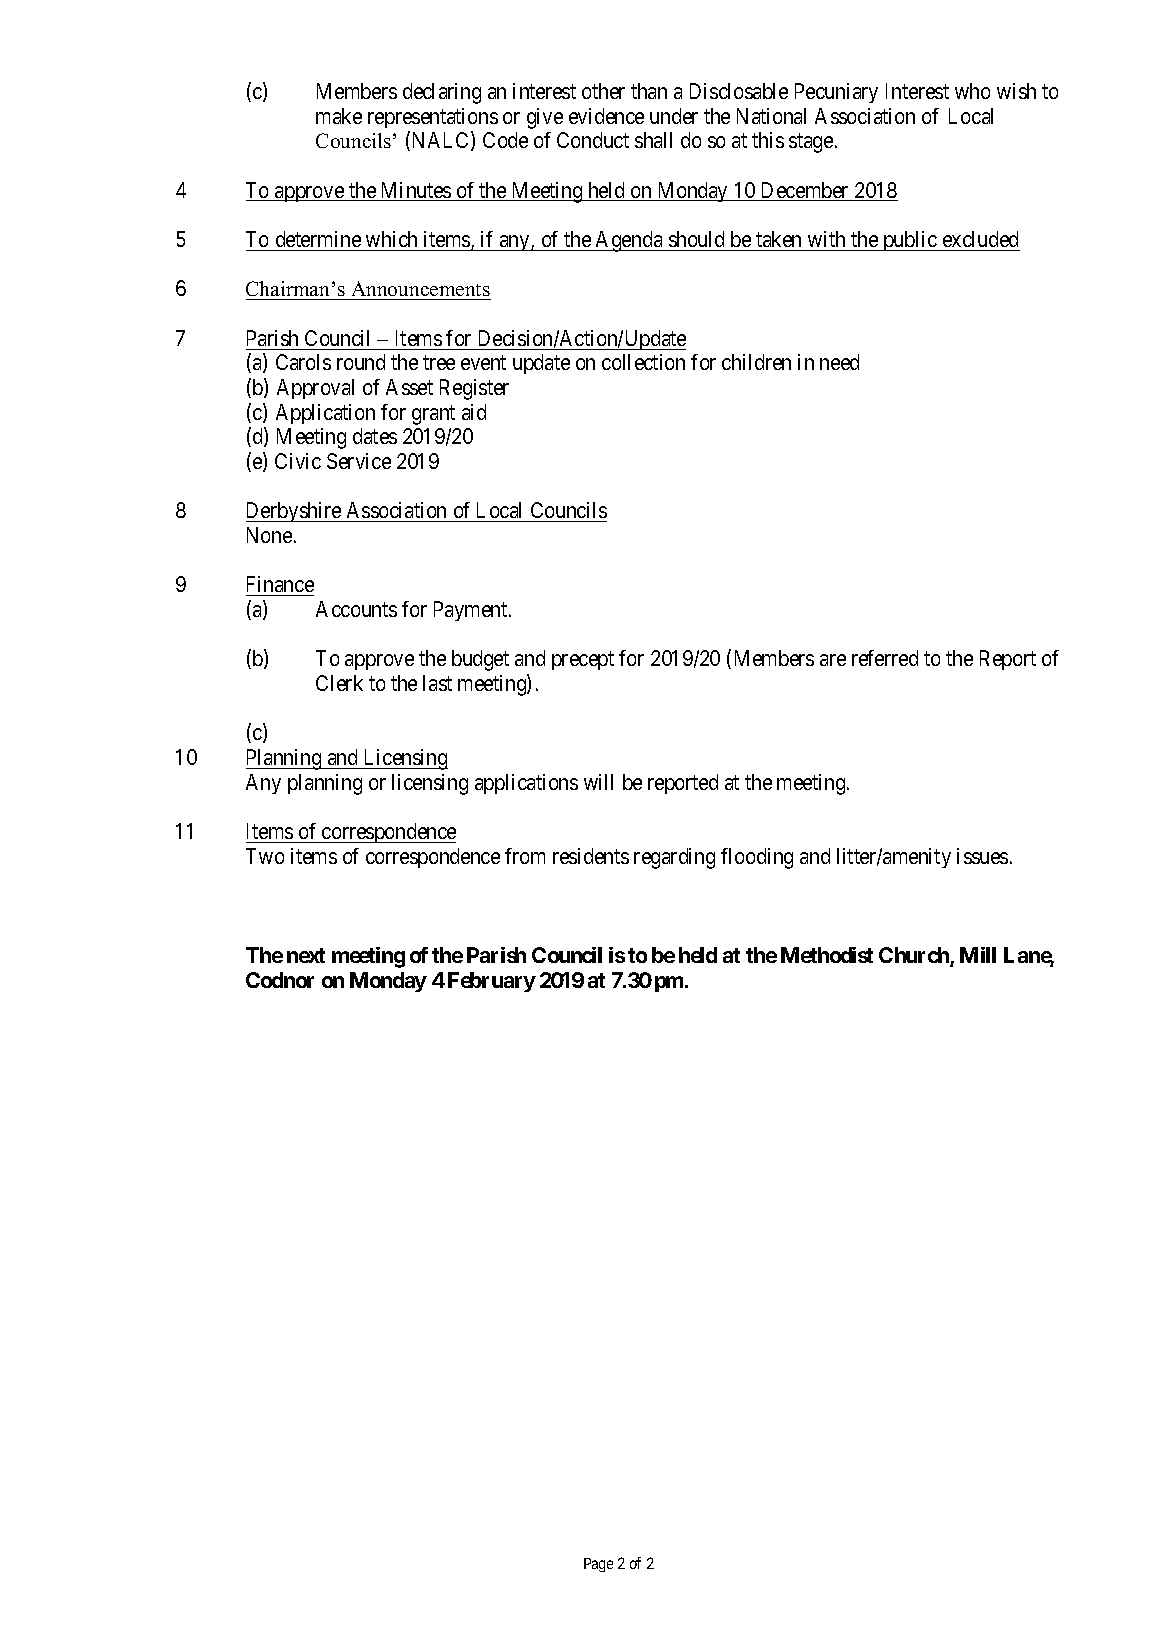 The width and height of the screenshot is (1161, 1642). What do you see at coordinates (653, 140) in the screenshot?
I see `shall` at bounding box center [653, 140].
